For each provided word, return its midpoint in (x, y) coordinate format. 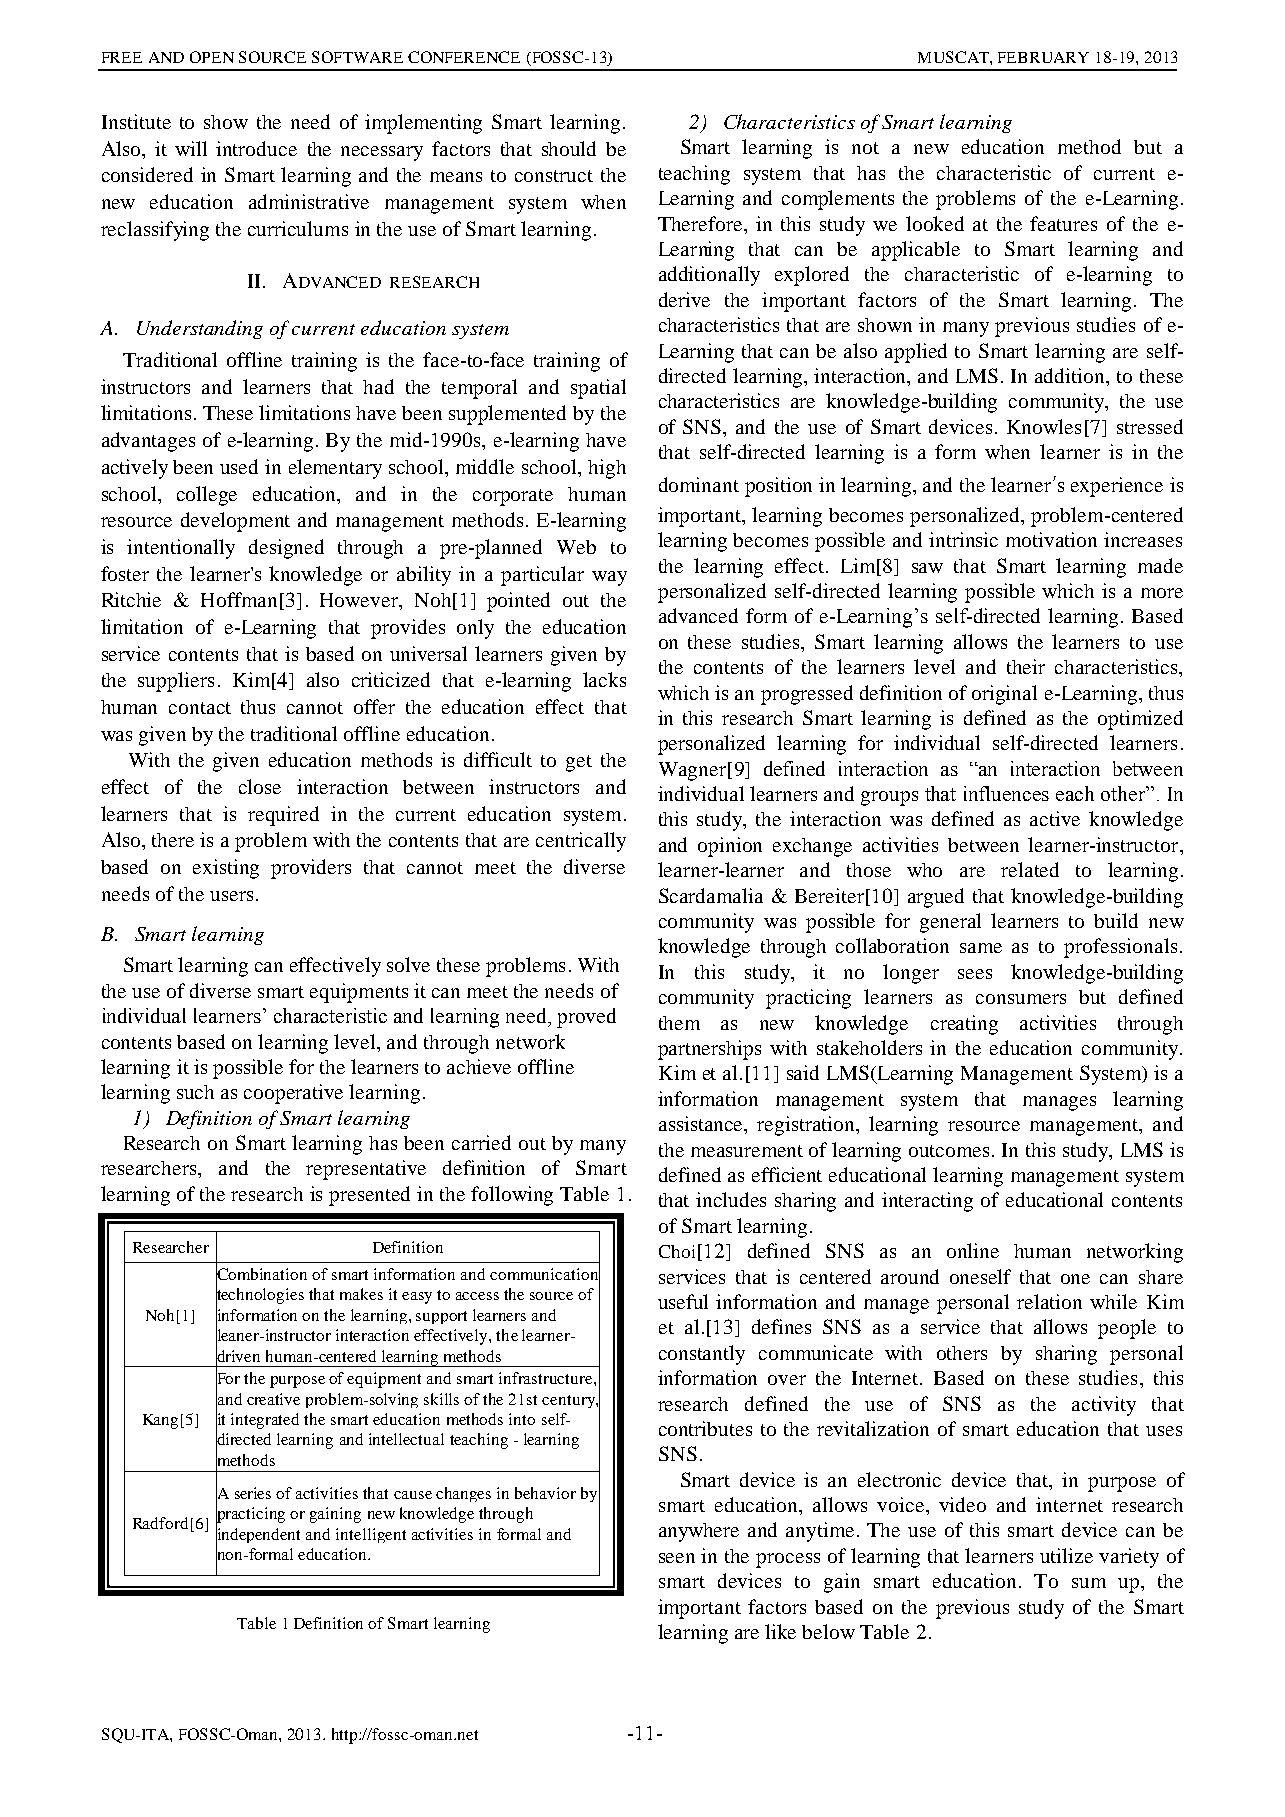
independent (258, 1535)
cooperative (293, 1094)
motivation (1051, 539)
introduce (256, 148)
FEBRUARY (1043, 57)
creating (964, 1025)
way (609, 578)
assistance (702, 1125)
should (569, 148)
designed (286, 549)
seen (677, 1558)
